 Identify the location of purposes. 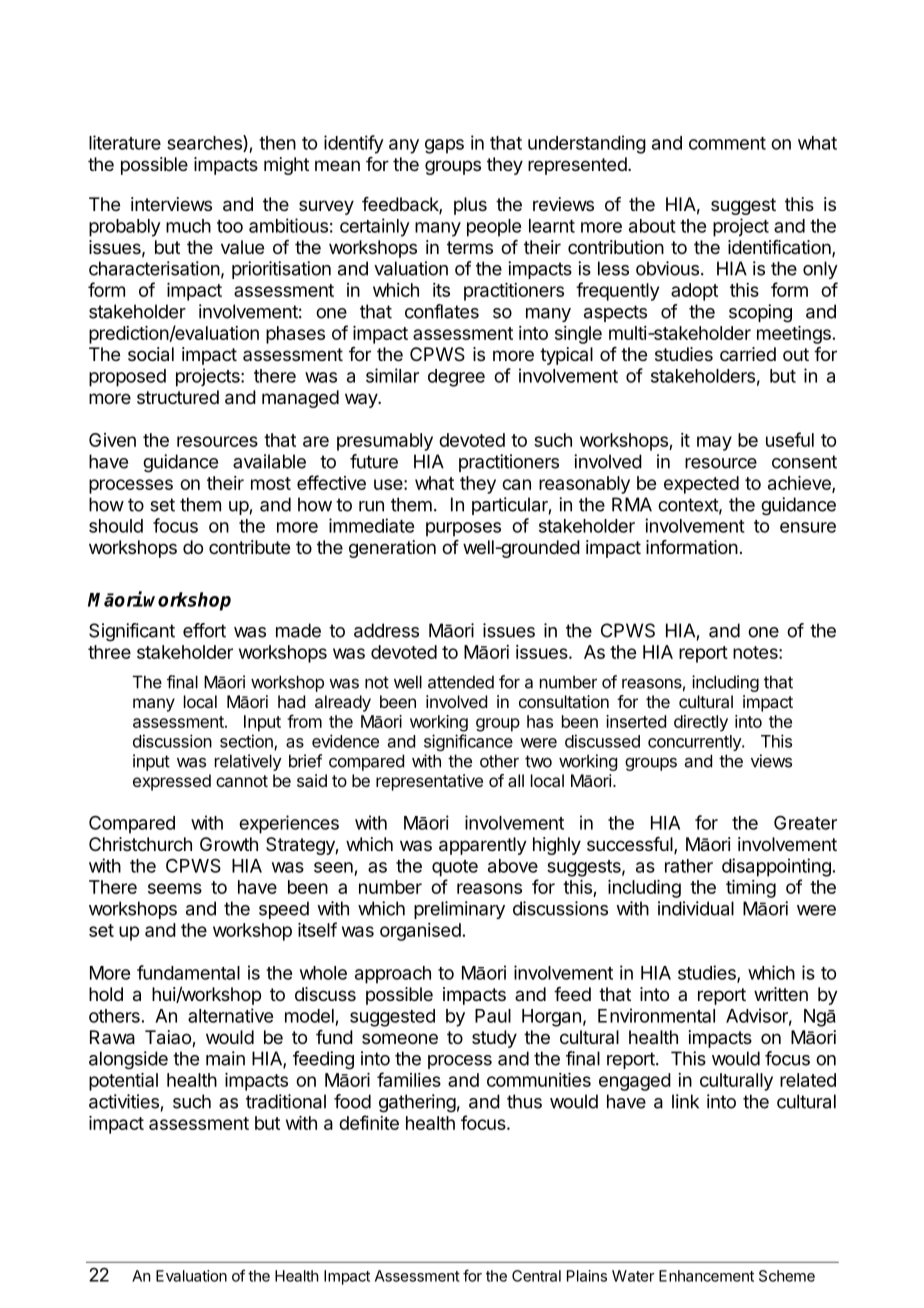
(463, 529).
